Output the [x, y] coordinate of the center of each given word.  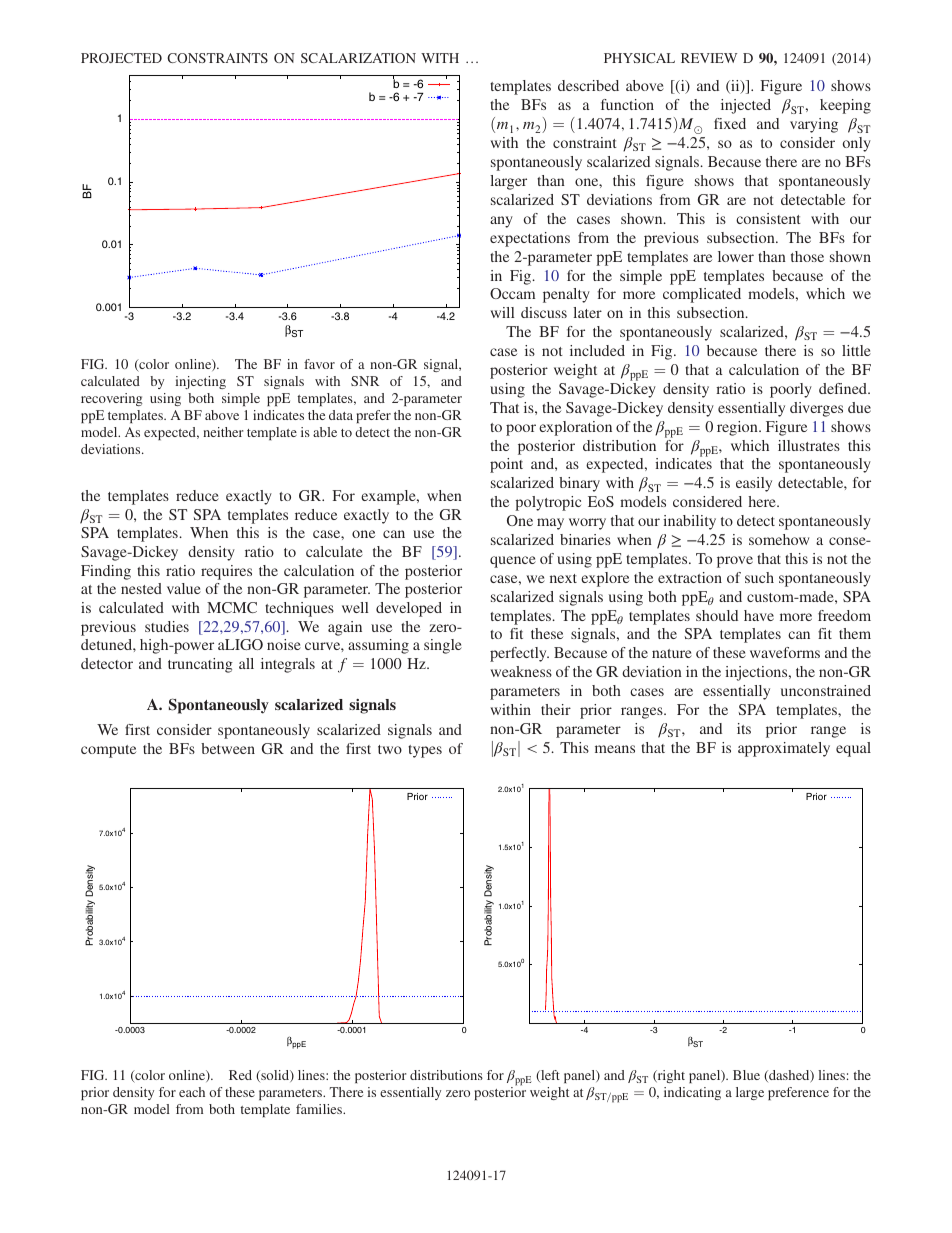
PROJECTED [121, 58]
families [320, 1109]
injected [746, 106]
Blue [746, 1075]
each [192, 1092]
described [588, 85]
